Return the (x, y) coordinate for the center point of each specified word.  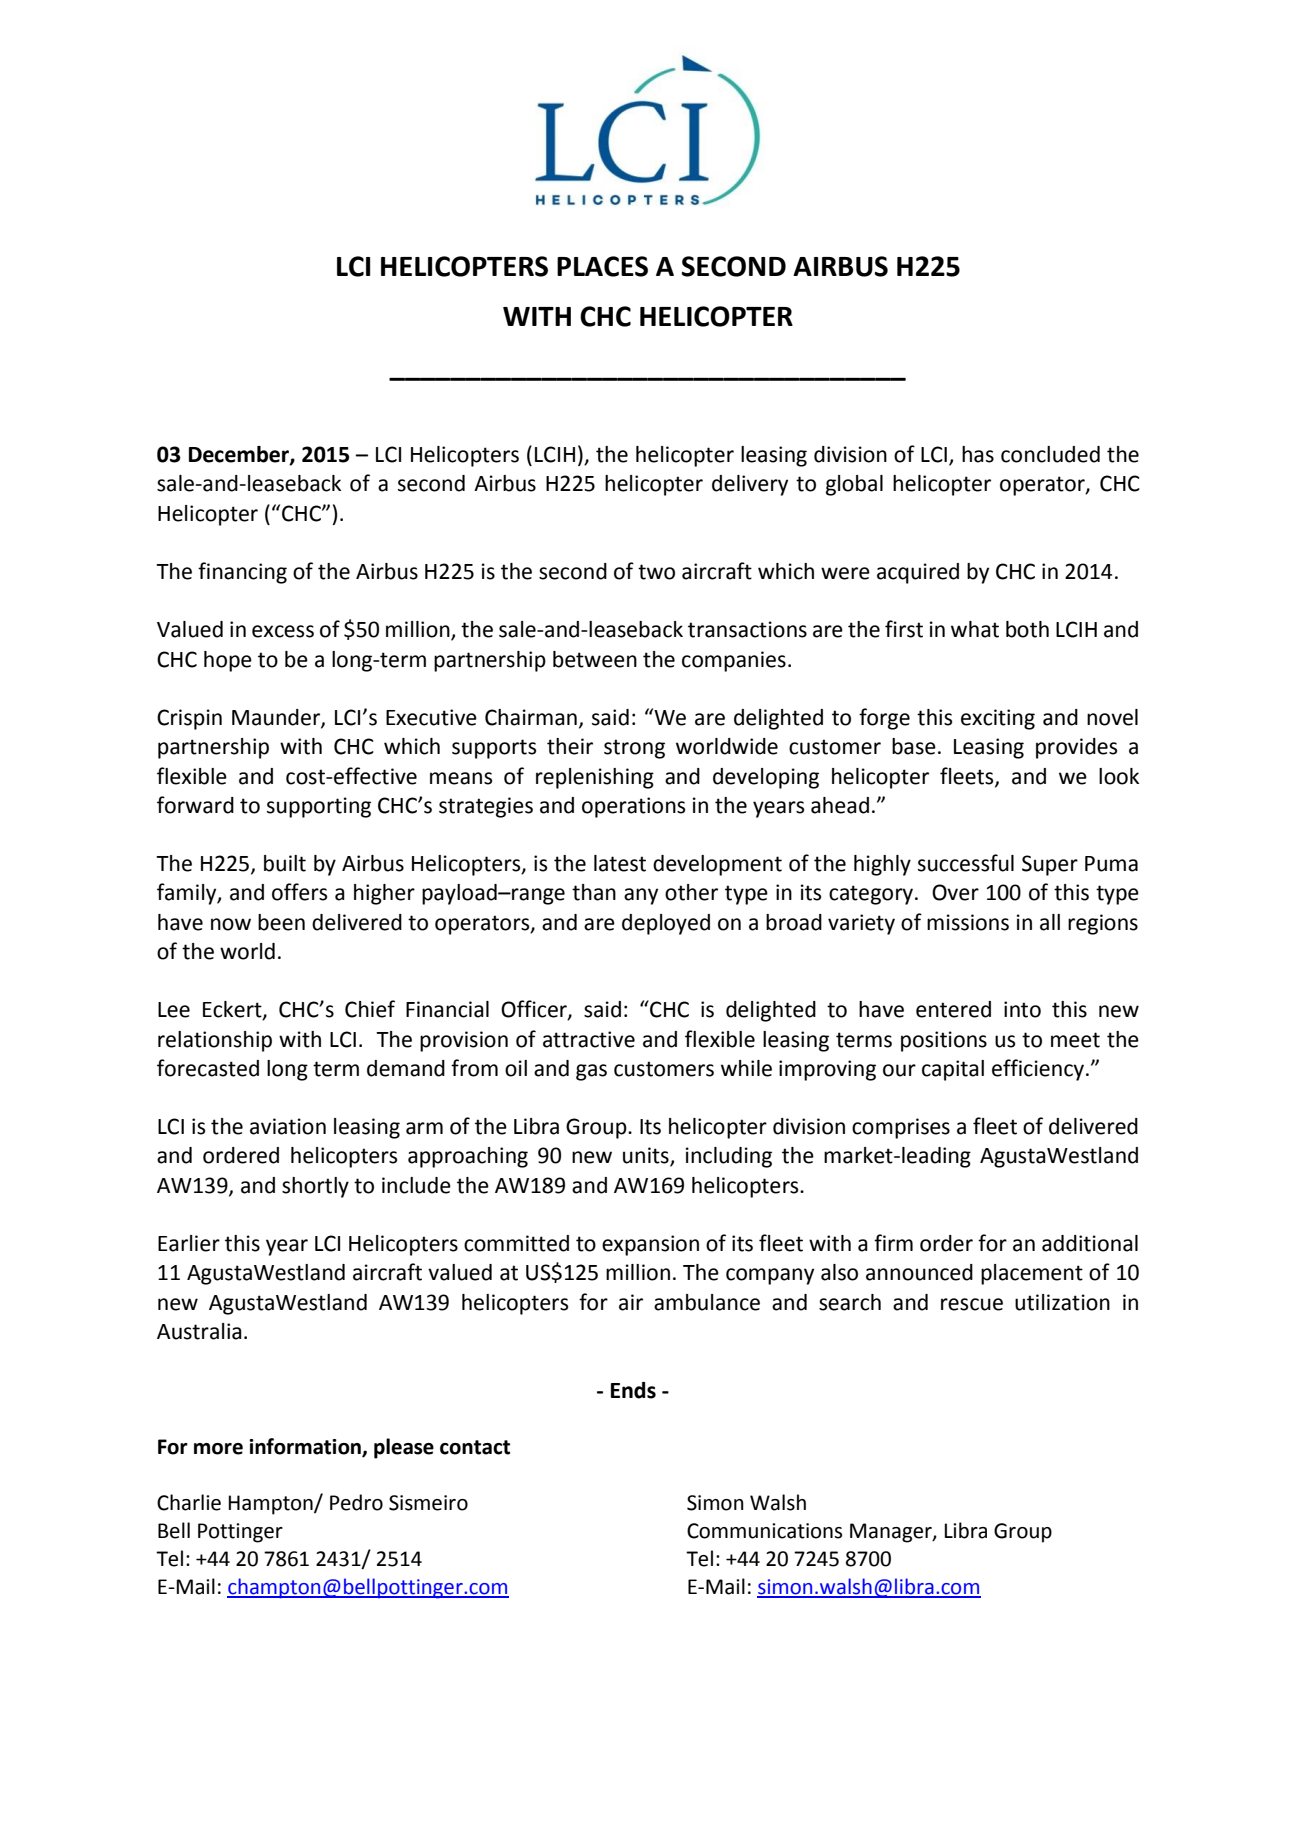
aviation (288, 1126)
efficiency (1038, 1070)
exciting (998, 719)
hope (228, 661)
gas (591, 1072)
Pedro (356, 1502)
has (978, 454)
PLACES (602, 266)
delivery (750, 485)
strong (634, 749)
